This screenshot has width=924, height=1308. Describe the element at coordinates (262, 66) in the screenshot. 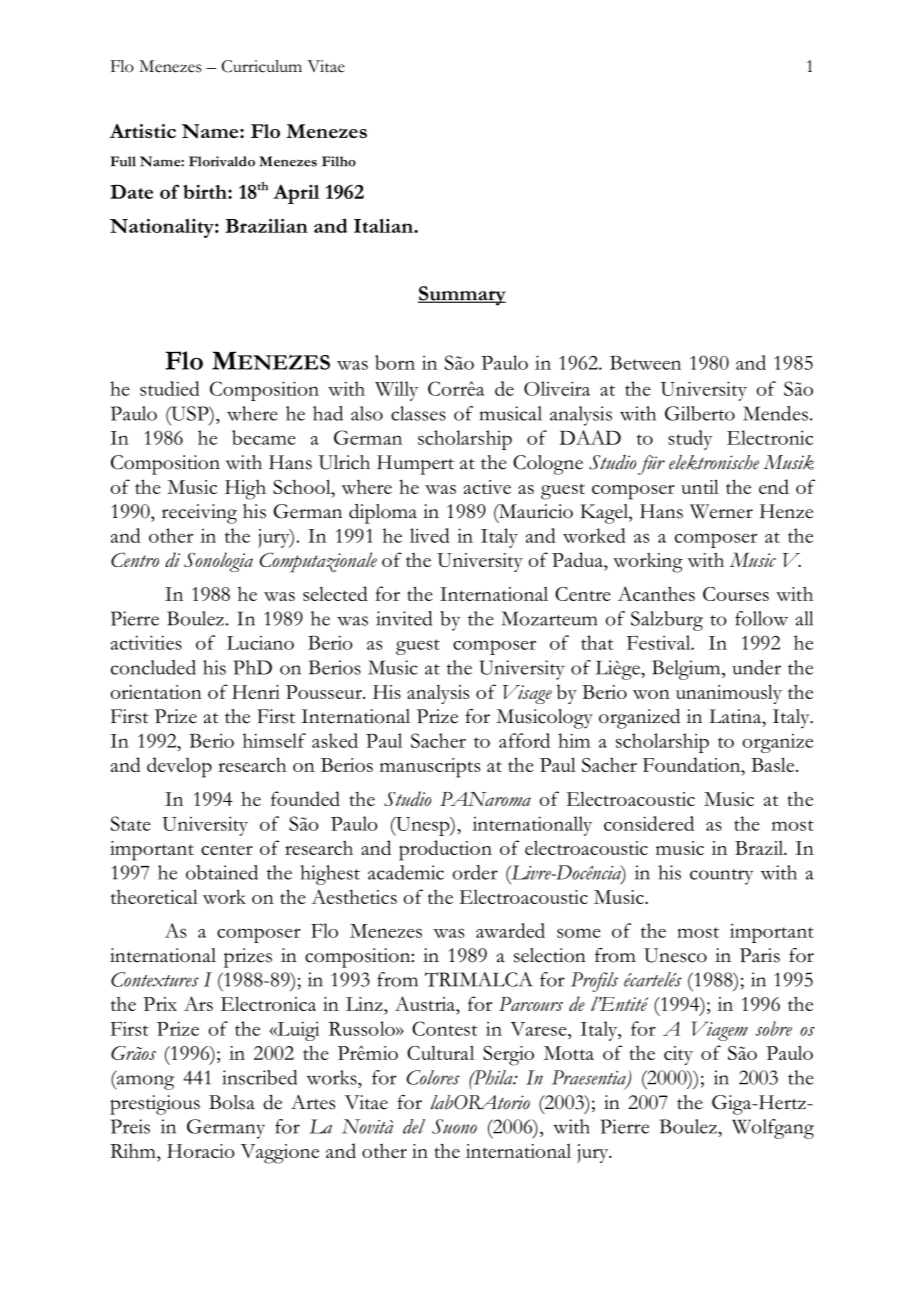

I see `Curriculum` at that location.
